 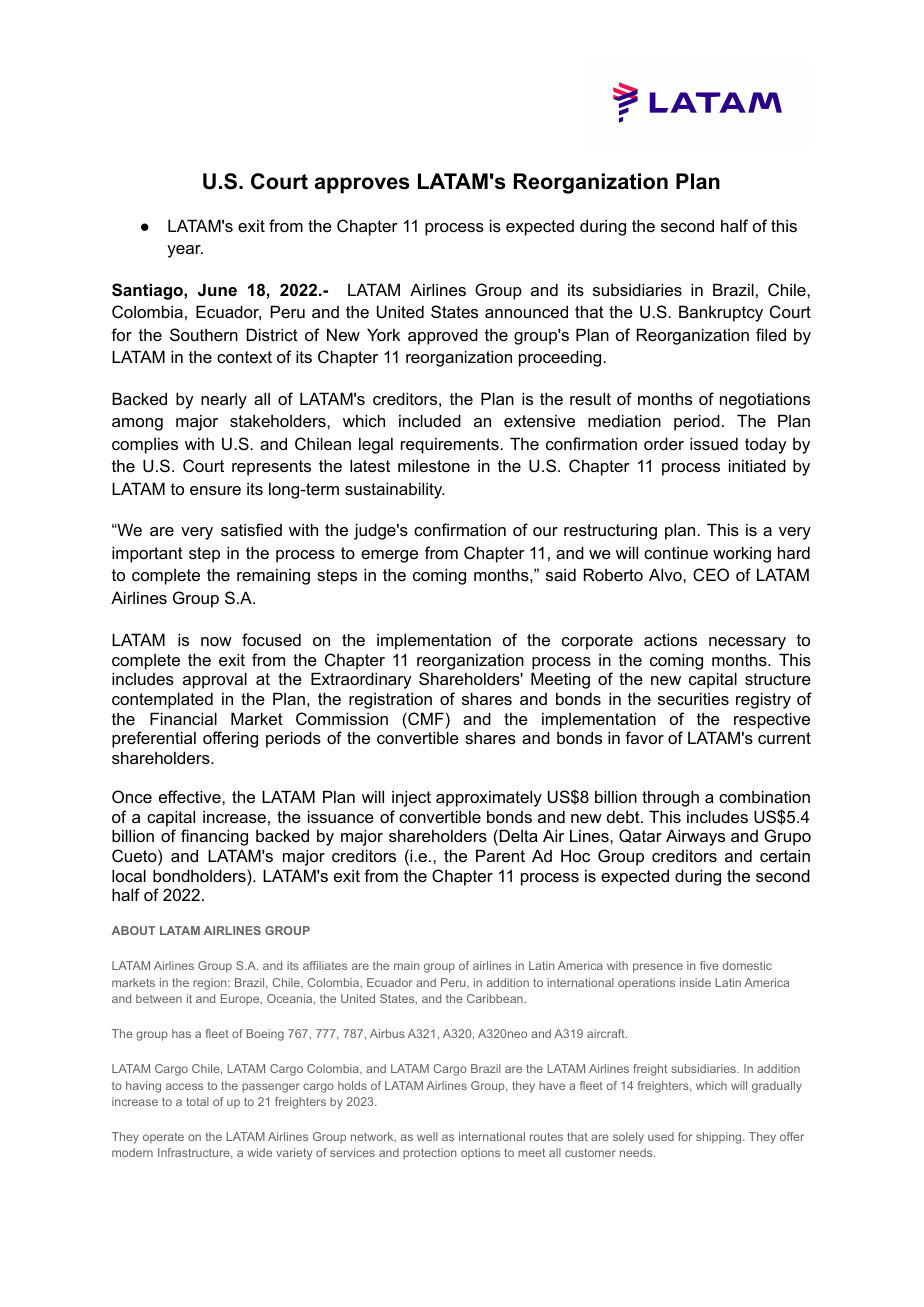 What do you see at coordinates (693, 698) in the page?
I see `securities` at bounding box center [693, 698].
